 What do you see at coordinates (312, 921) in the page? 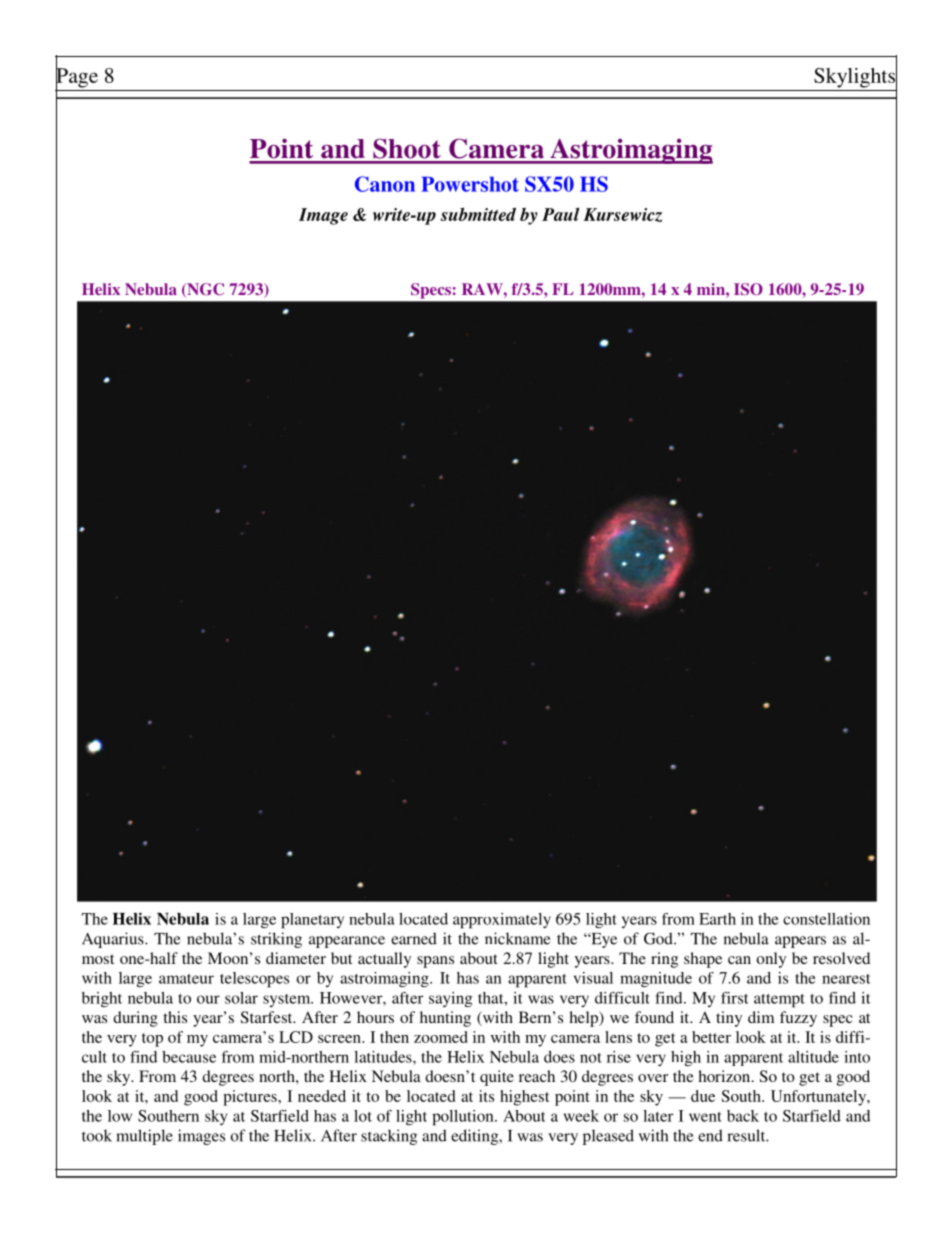
I see `planetary` at bounding box center [312, 921].
